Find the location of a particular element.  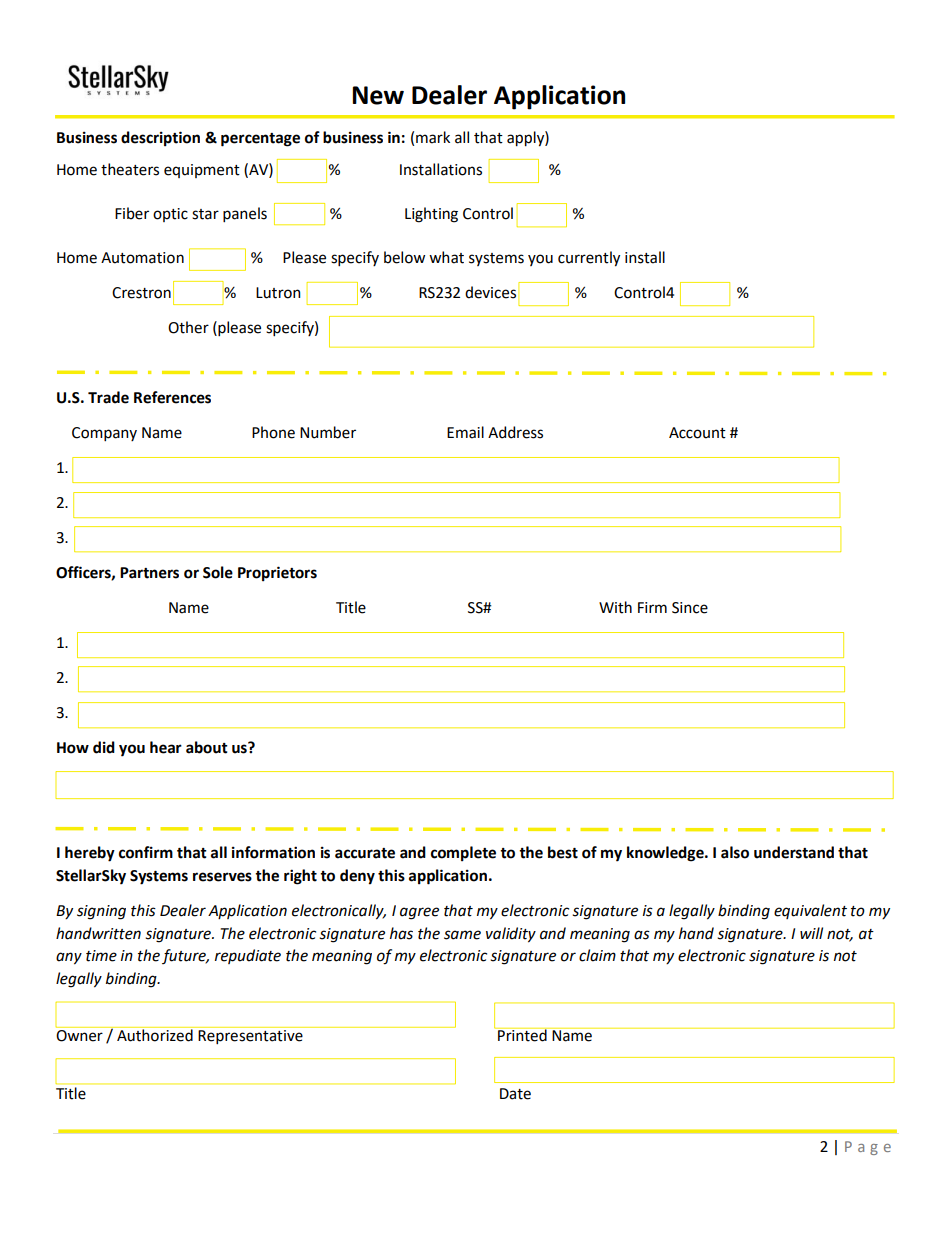

hereby is located at coordinates (90, 854).
